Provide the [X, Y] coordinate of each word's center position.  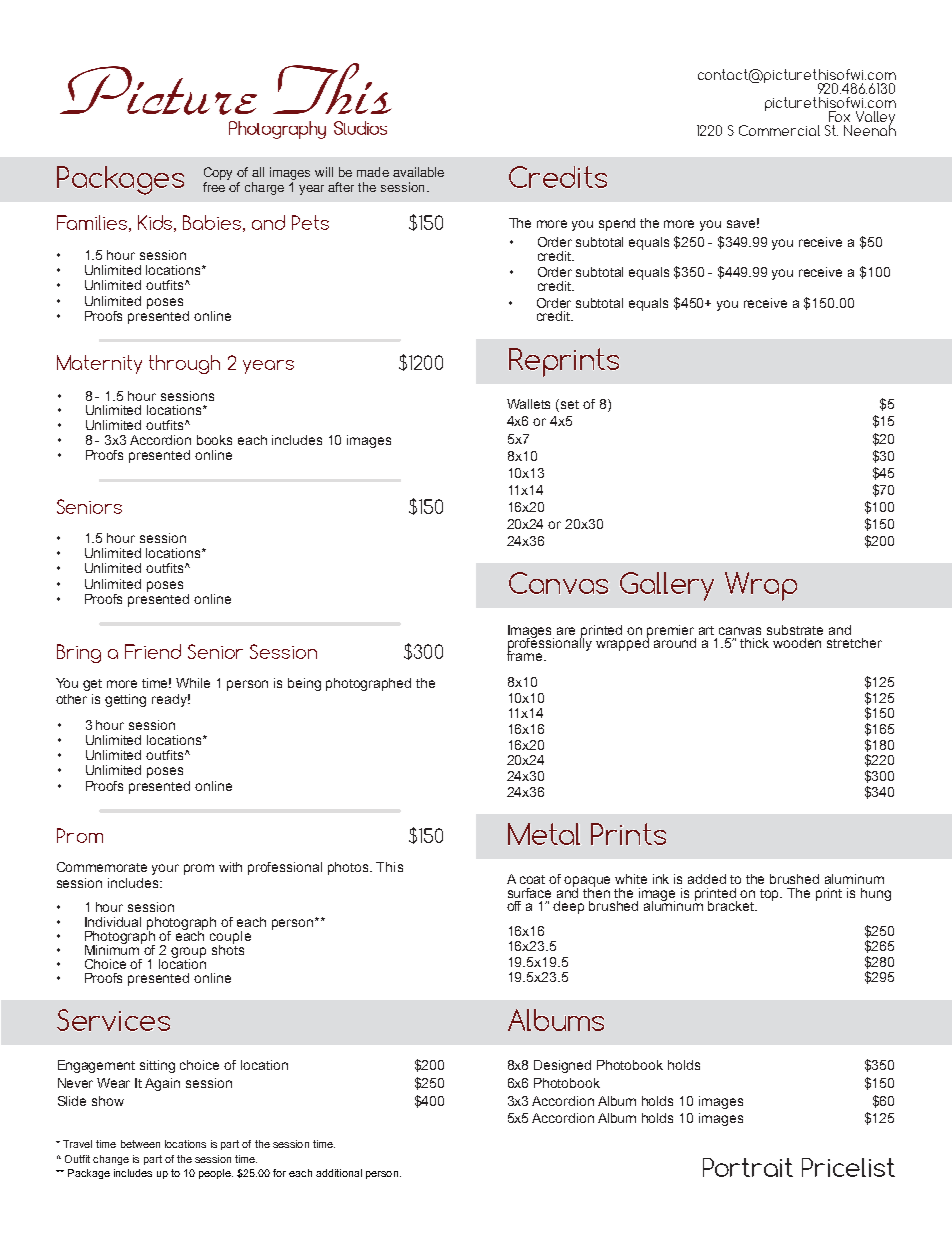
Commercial [779, 130]
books [214, 440]
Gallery [667, 586]
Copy [218, 173]
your [165, 869]
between [140, 1144]
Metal [544, 834]
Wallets [528, 404]
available [418, 172]
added [707, 879]
